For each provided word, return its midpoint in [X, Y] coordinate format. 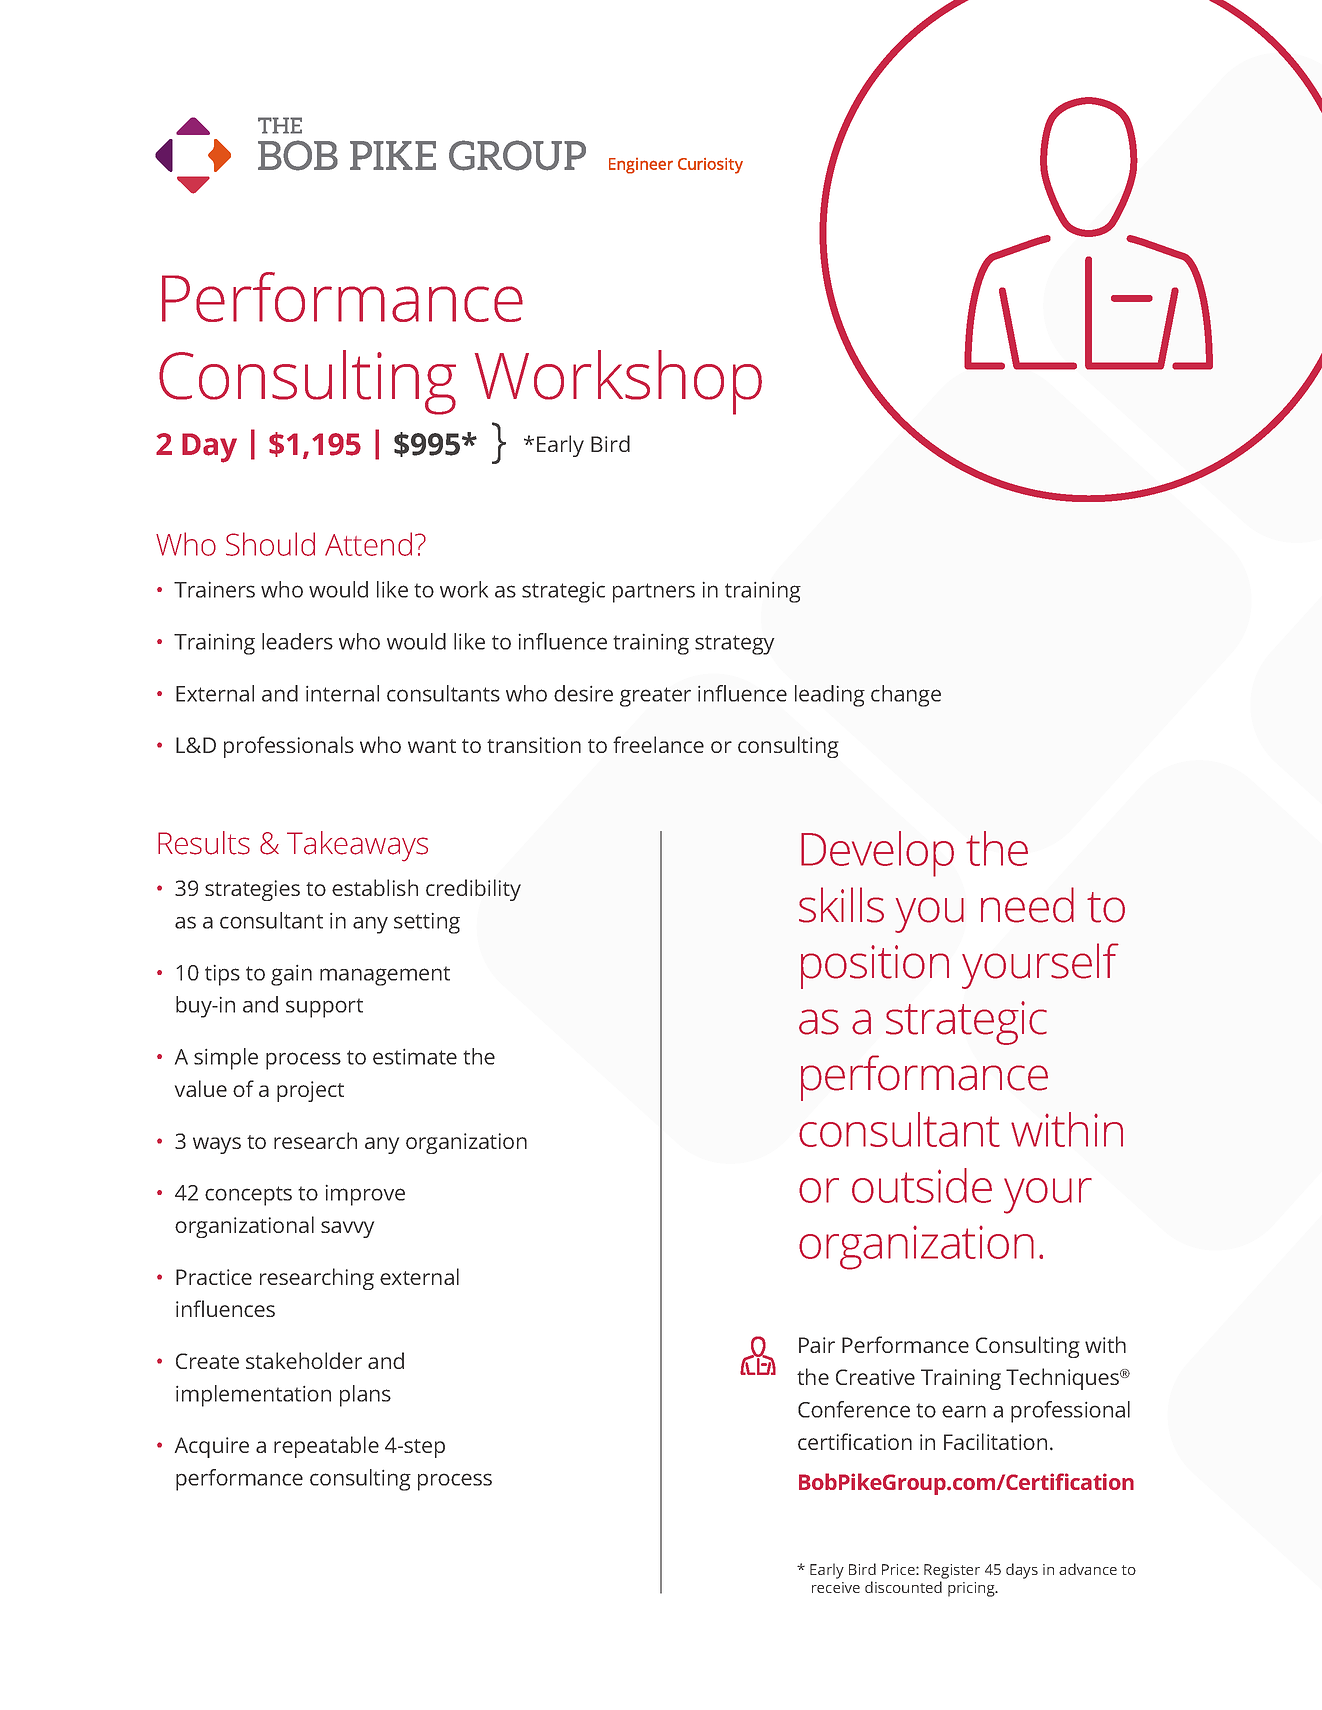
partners [654, 593]
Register [952, 1571]
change [906, 696]
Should [270, 544]
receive [836, 1587]
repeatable [326, 1447]
